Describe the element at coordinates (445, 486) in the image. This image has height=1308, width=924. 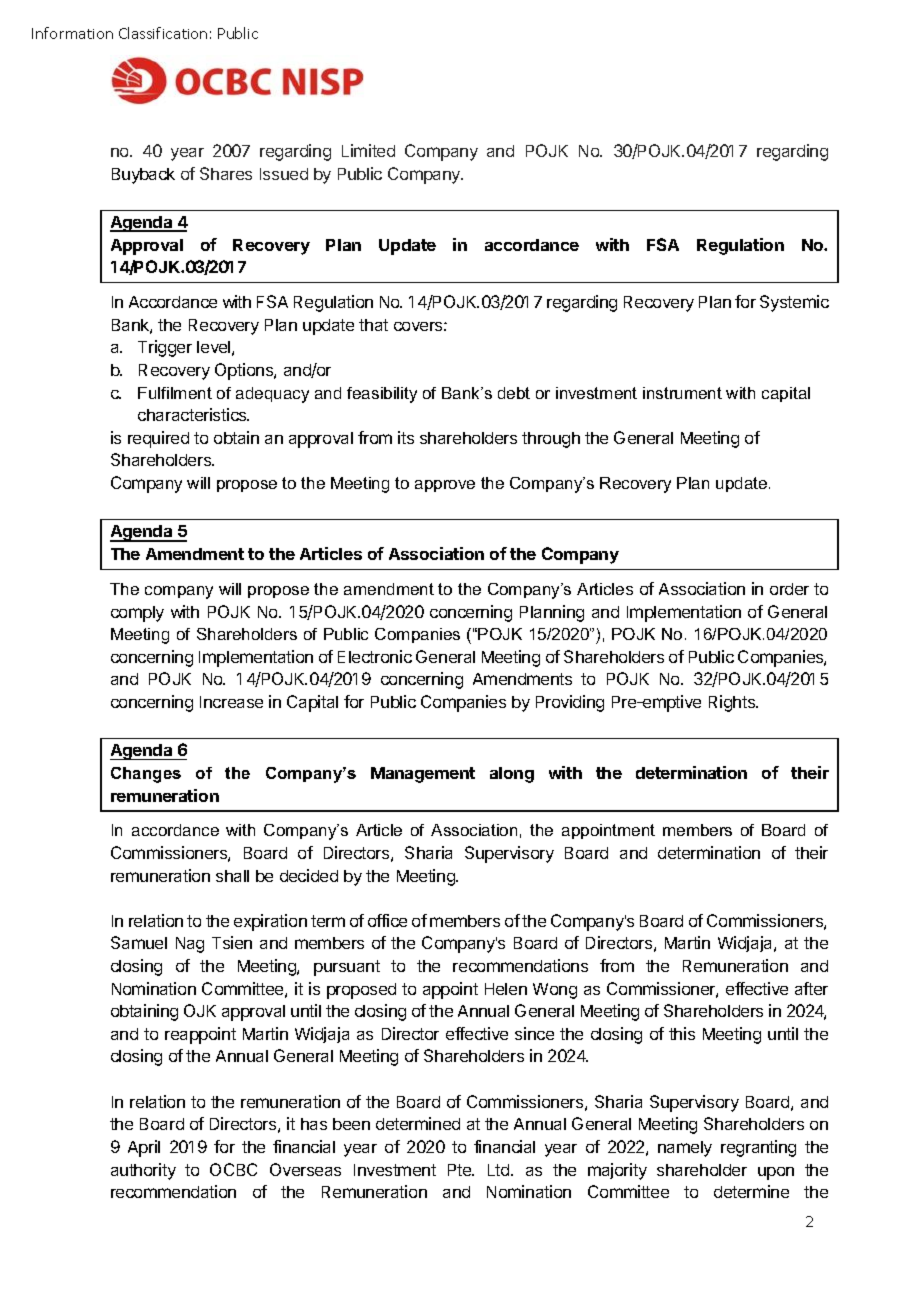
I see `approve` at that location.
